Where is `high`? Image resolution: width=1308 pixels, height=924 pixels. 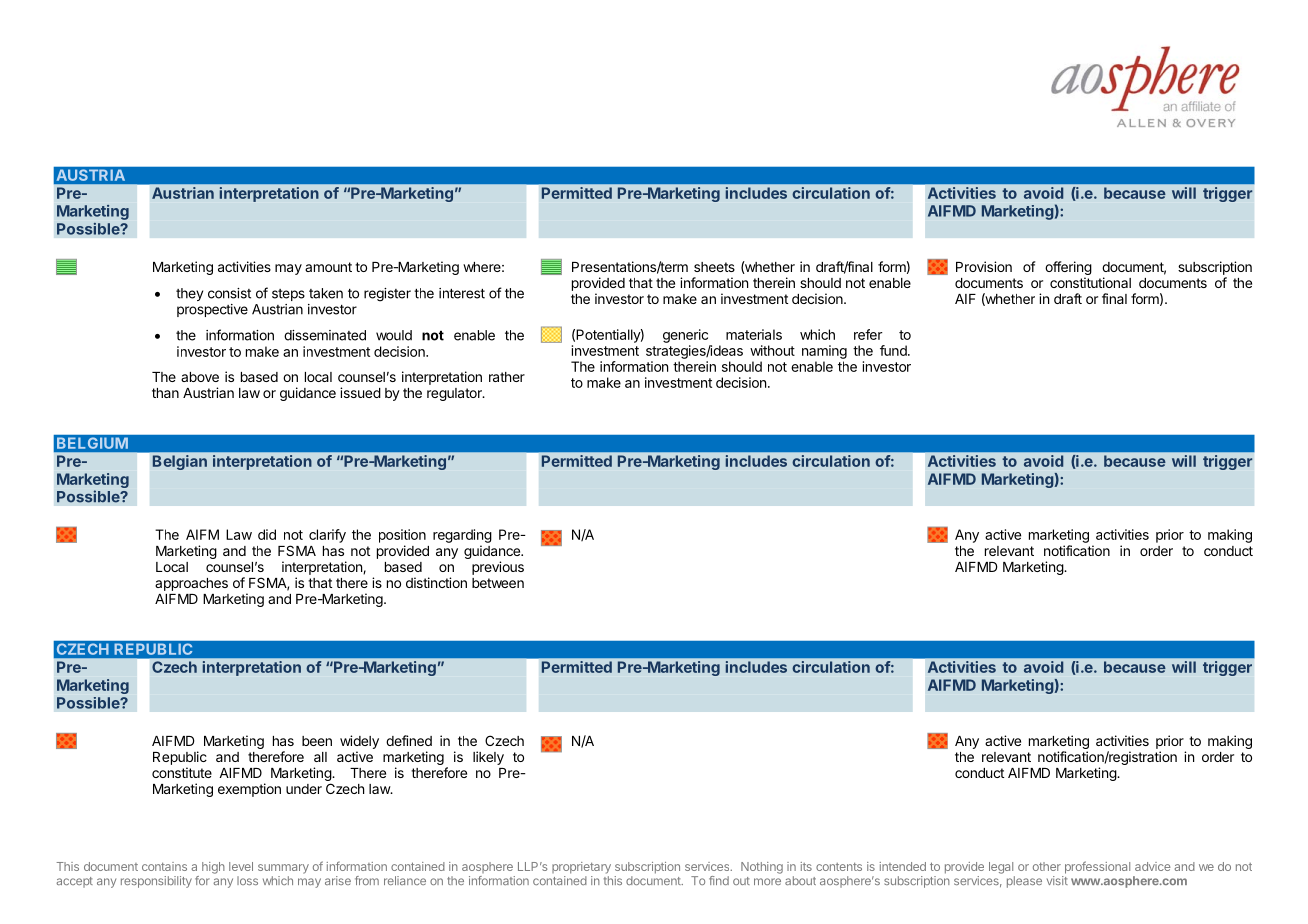
high is located at coordinates (213, 868).
